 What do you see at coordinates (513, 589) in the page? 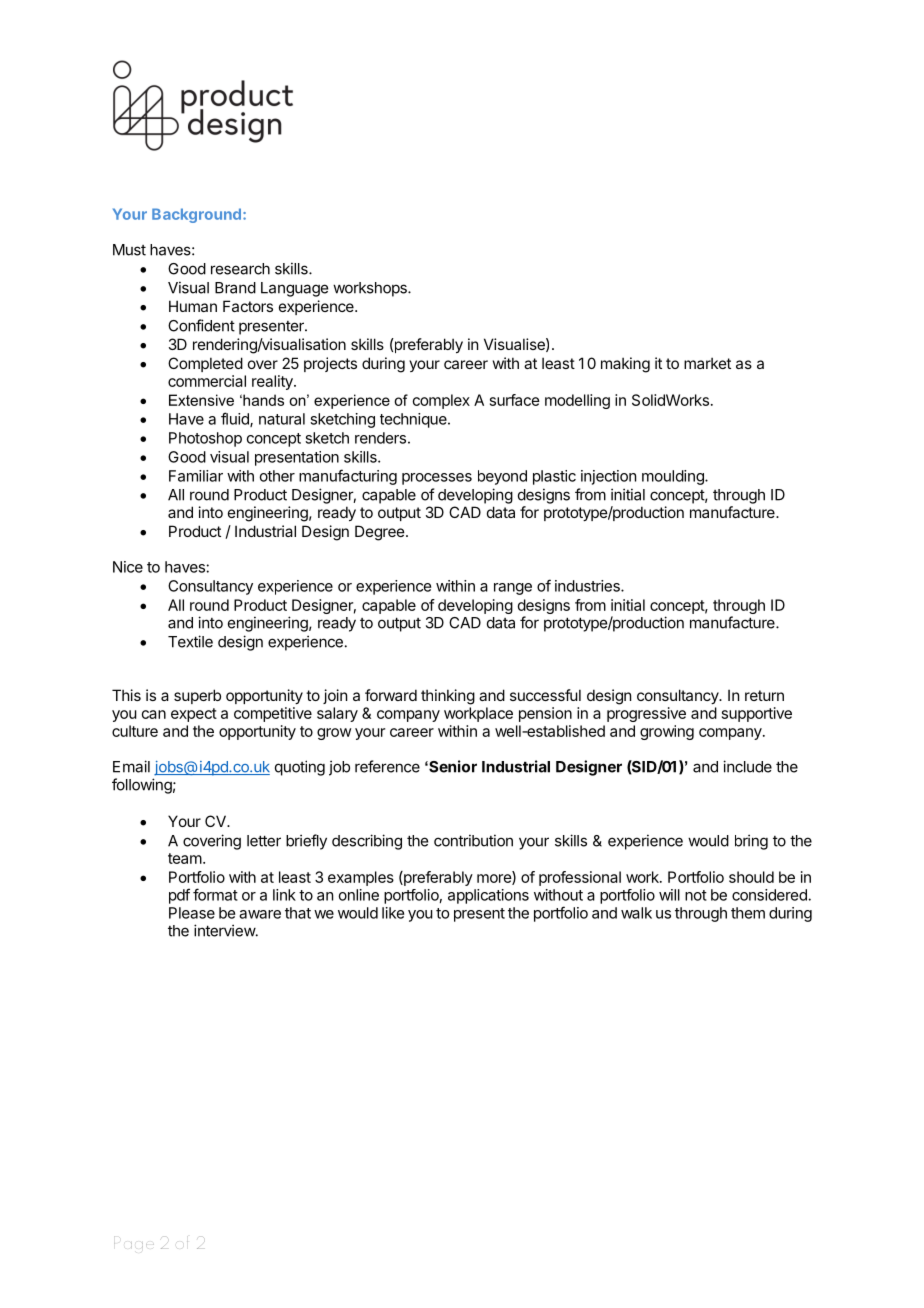
I see `range` at bounding box center [513, 589].
